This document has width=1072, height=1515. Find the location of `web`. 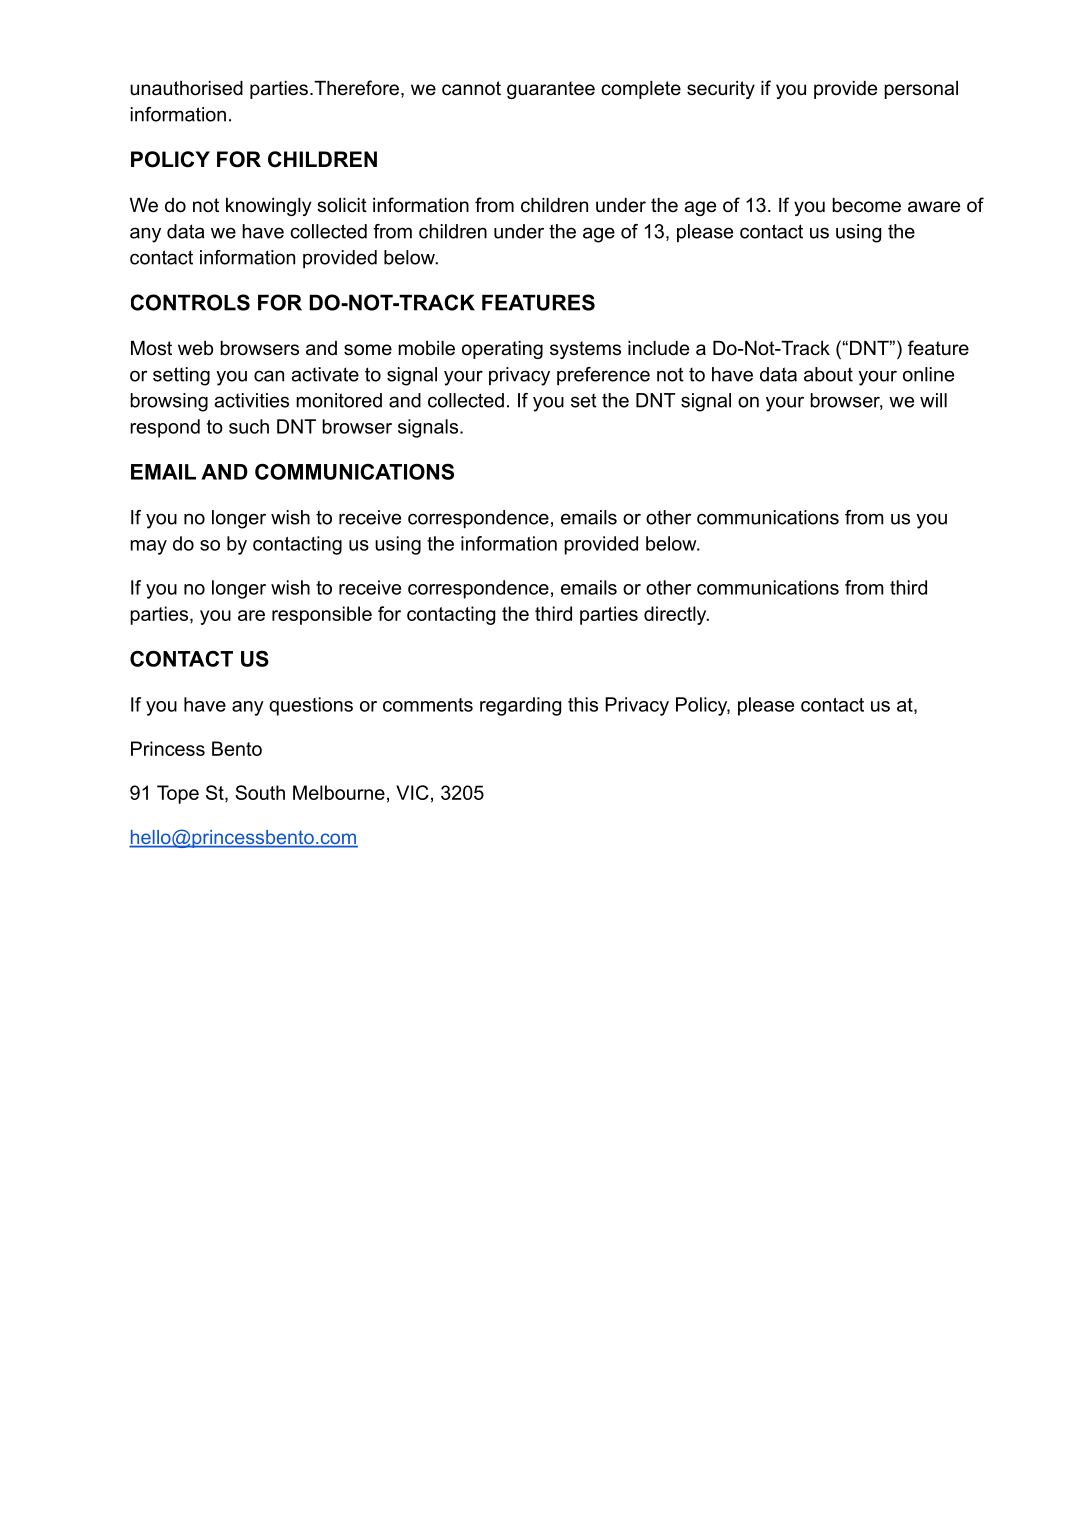

web is located at coordinates (195, 348).
